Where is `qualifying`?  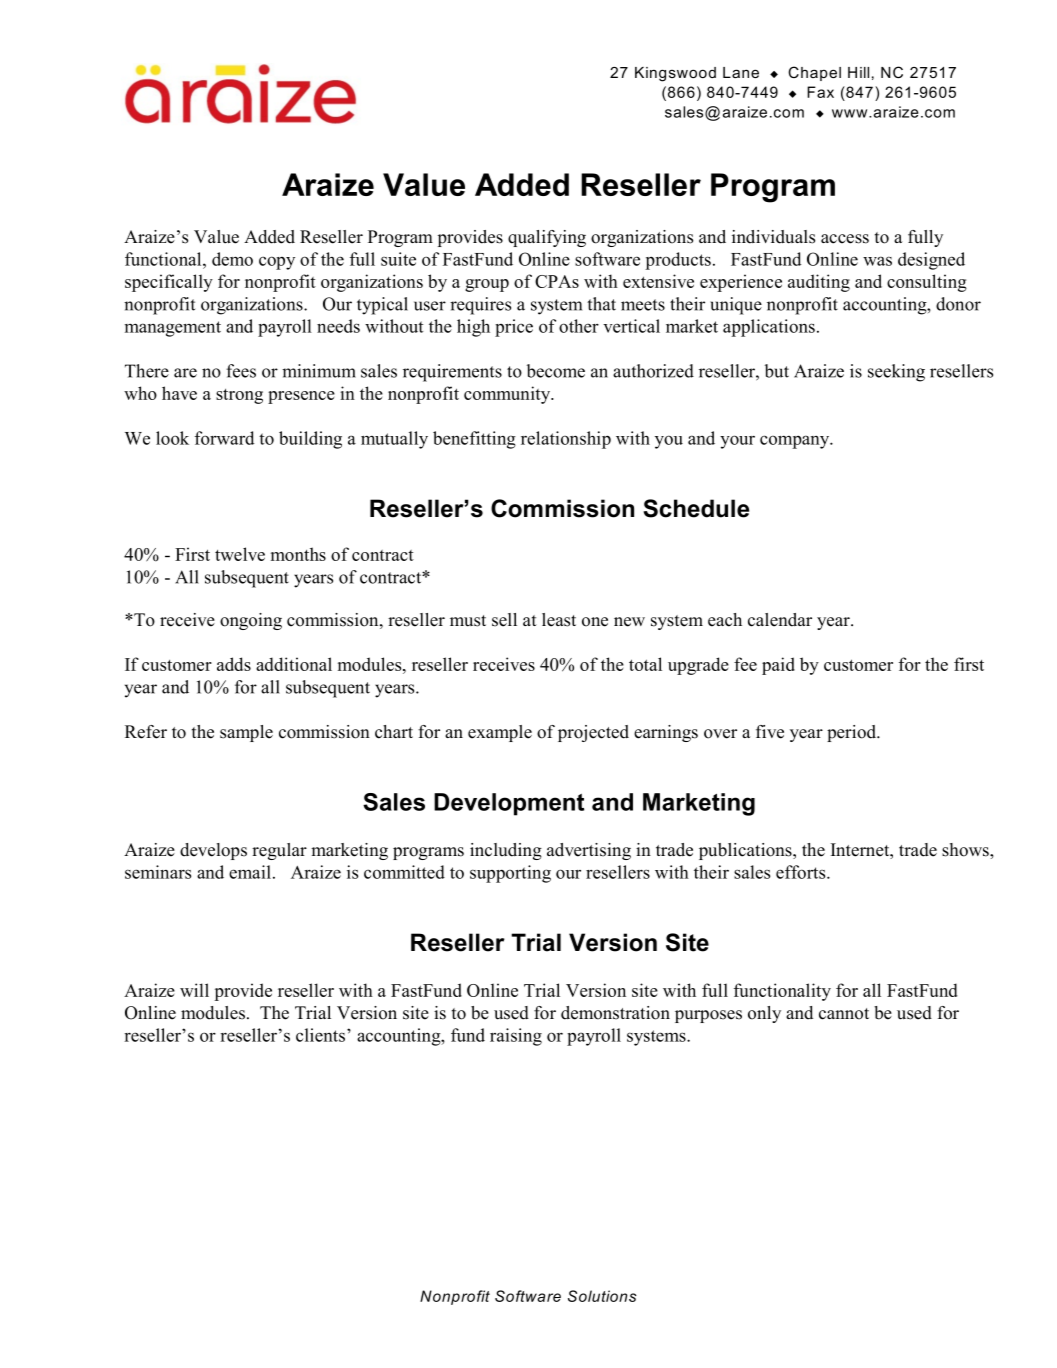 qualifying is located at coordinates (547, 238).
